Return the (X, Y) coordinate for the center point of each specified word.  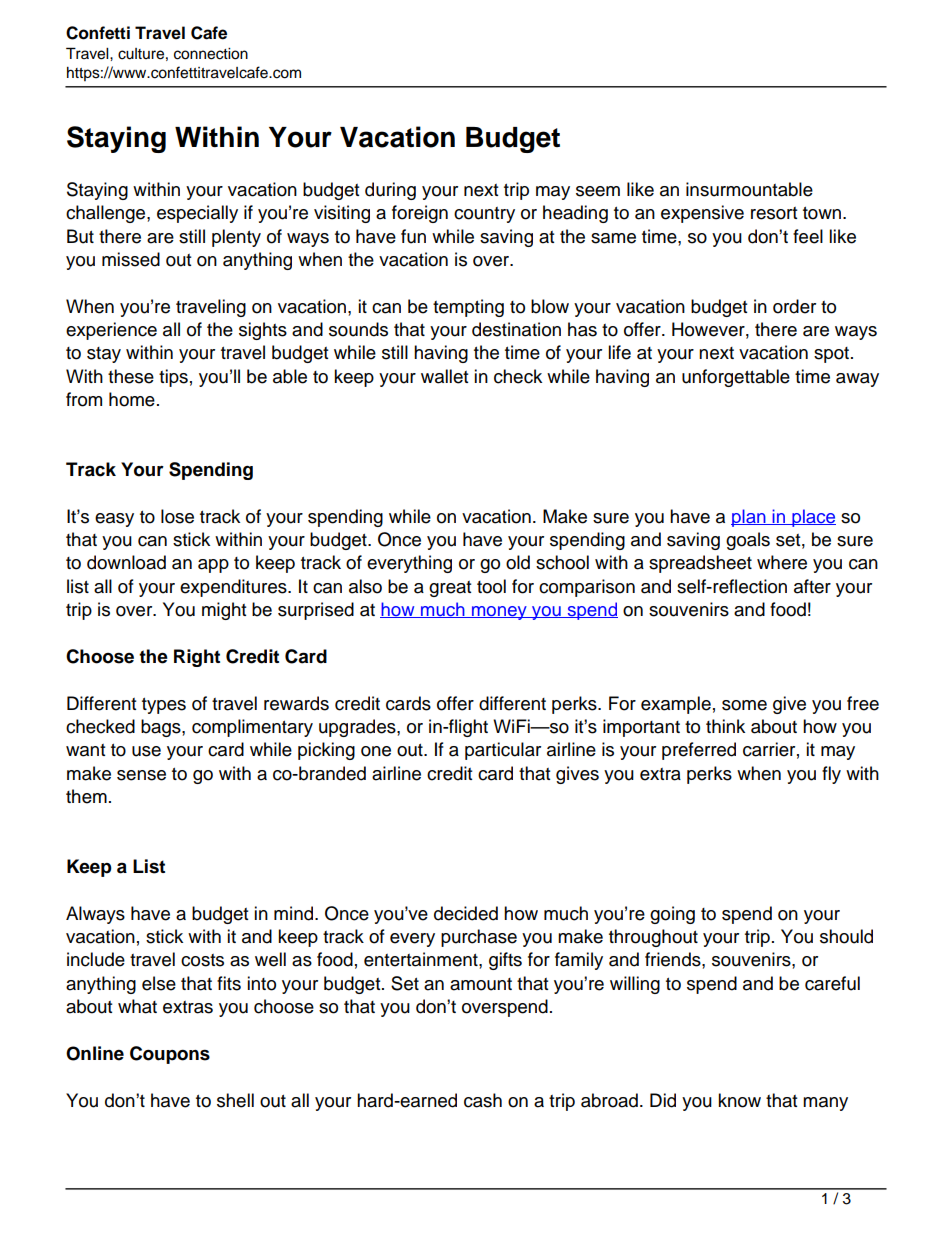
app (213, 566)
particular (503, 751)
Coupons (170, 1055)
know (739, 1100)
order (794, 306)
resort (774, 213)
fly (831, 775)
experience (111, 331)
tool (491, 586)
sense (141, 775)
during (390, 191)
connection (211, 54)
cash (483, 1100)
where (782, 562)
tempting (468, 308)
